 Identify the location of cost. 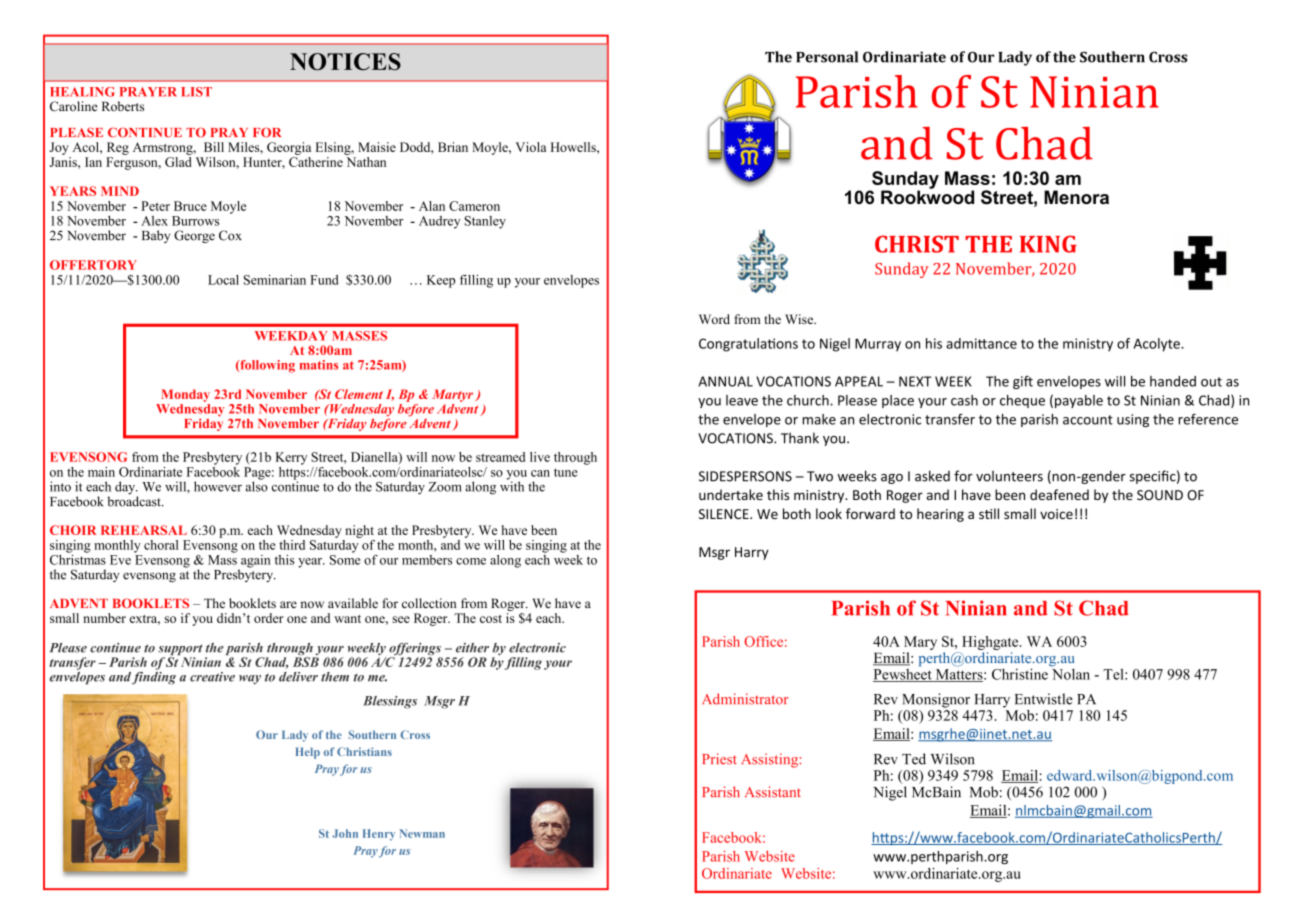
(491, 619).
